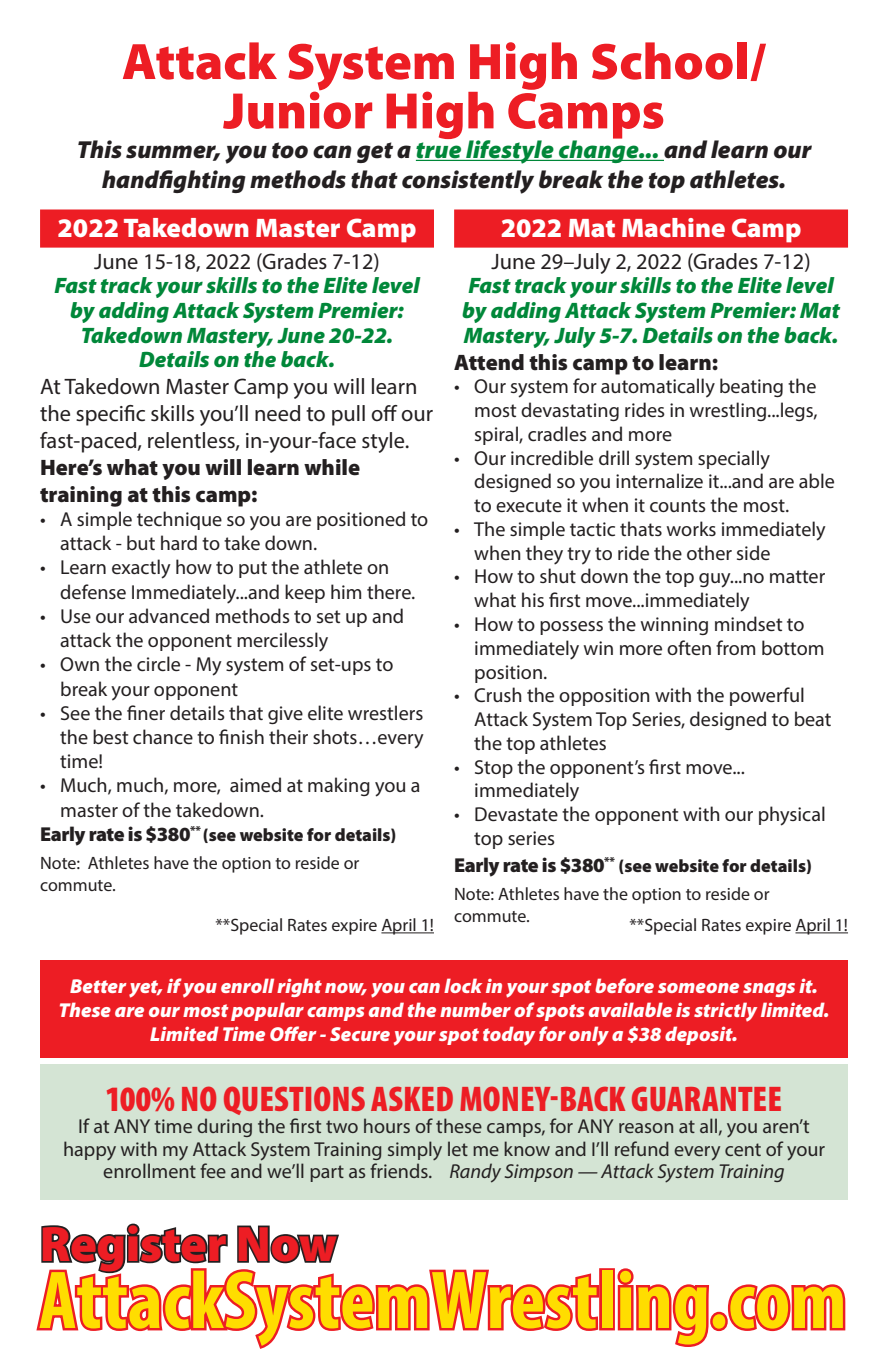 Image resolution: width=887 pixels, height=1372 pixels. What do you see at coordinates (110, 415) in the document?
I see `specific` at bounding box center [110, 415].
